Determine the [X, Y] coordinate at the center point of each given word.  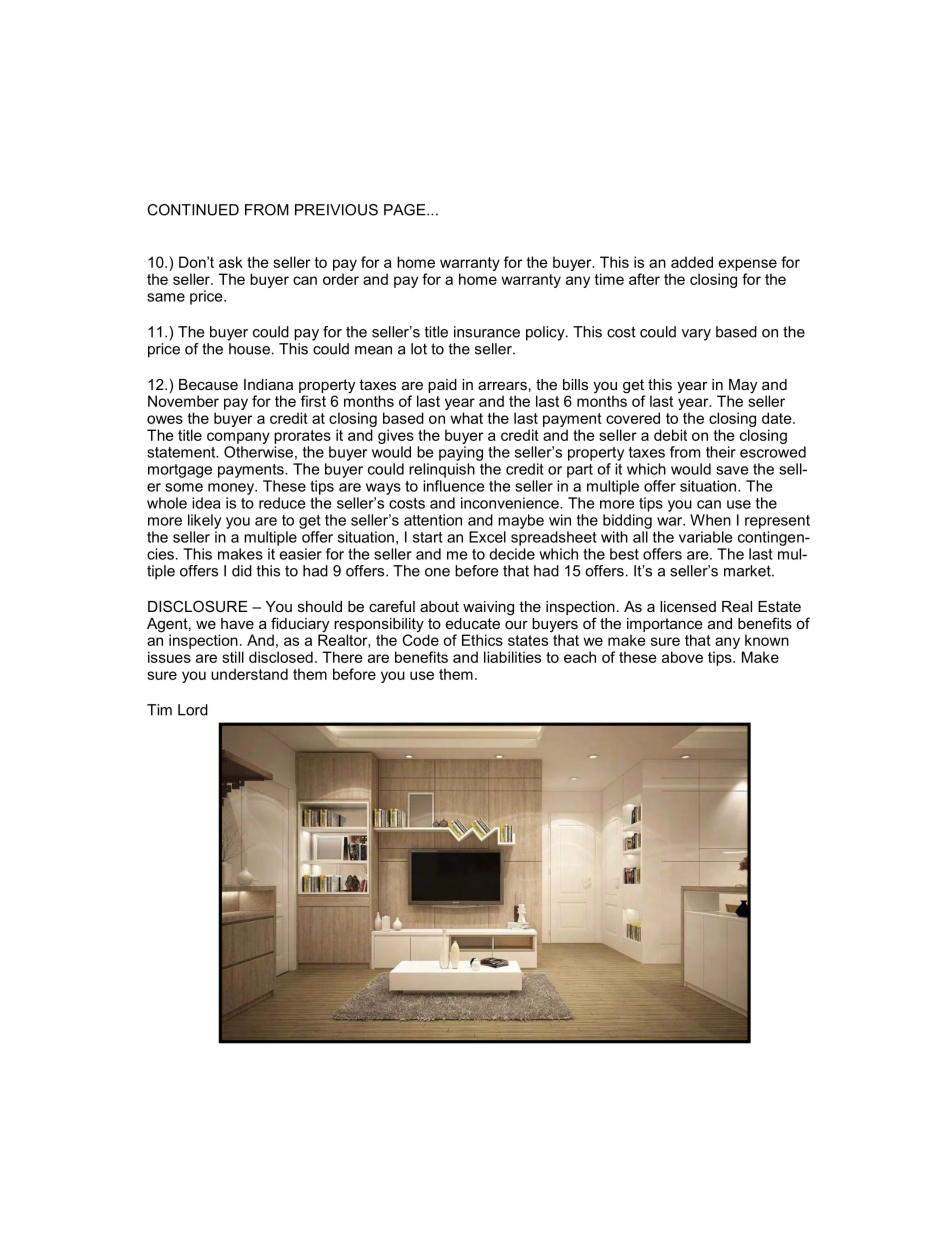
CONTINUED [193, 210]
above [682, 657]
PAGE [406, 210]
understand [249, 674]
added [692, 262]
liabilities [512, 657]
